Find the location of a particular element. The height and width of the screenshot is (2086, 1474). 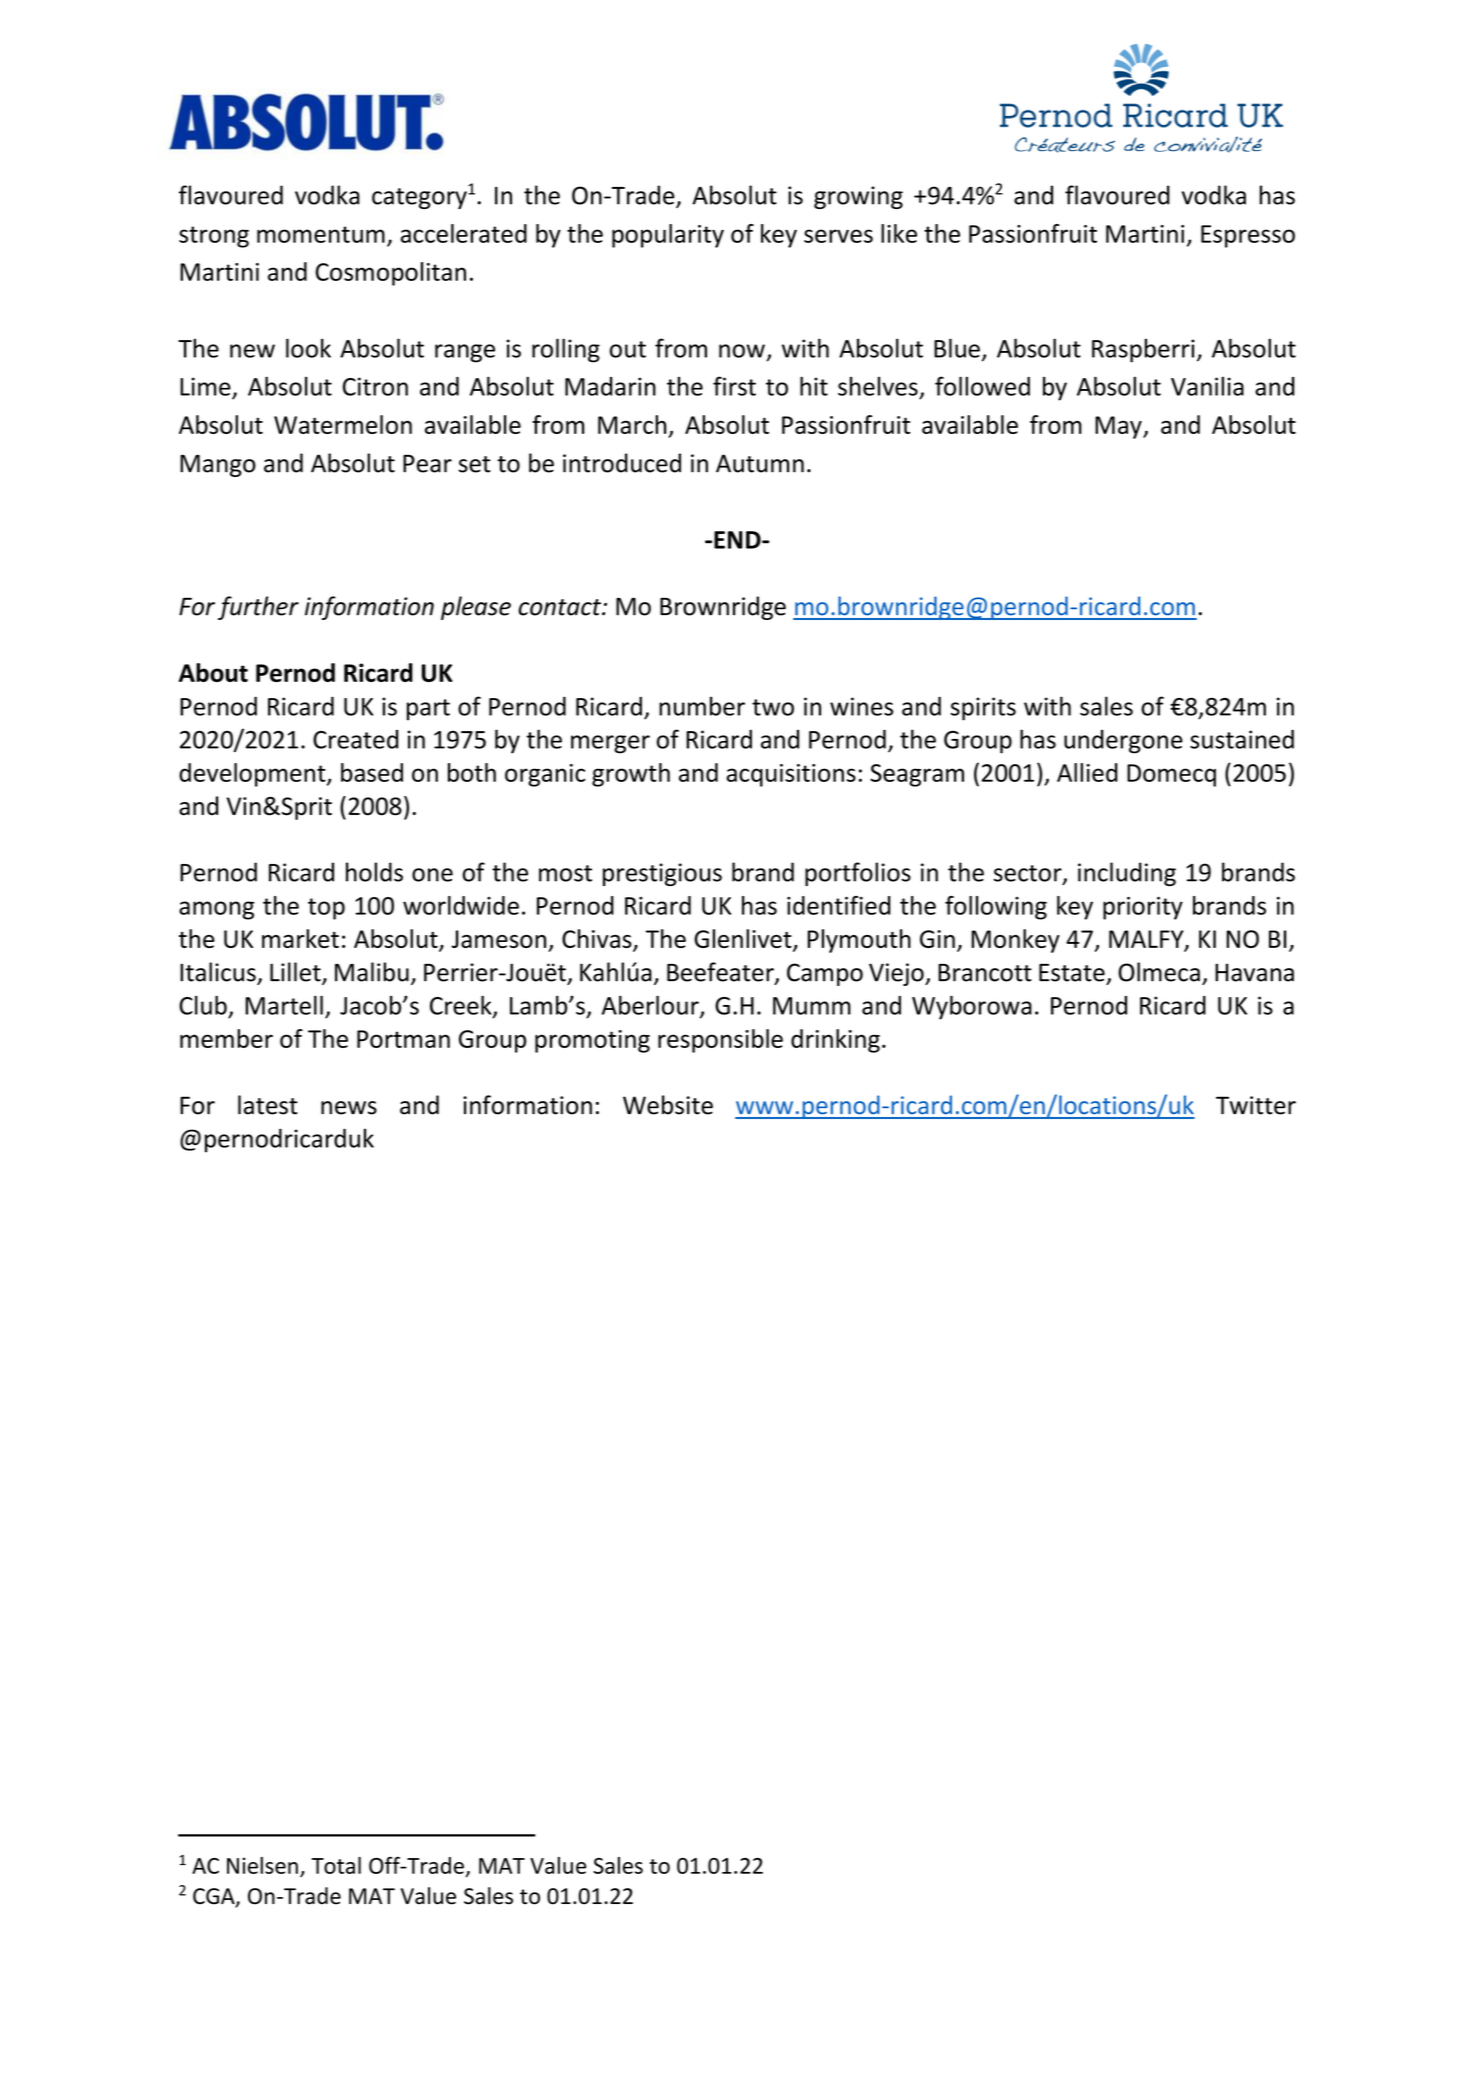

Allied is located at coordinates (1087, 772).
